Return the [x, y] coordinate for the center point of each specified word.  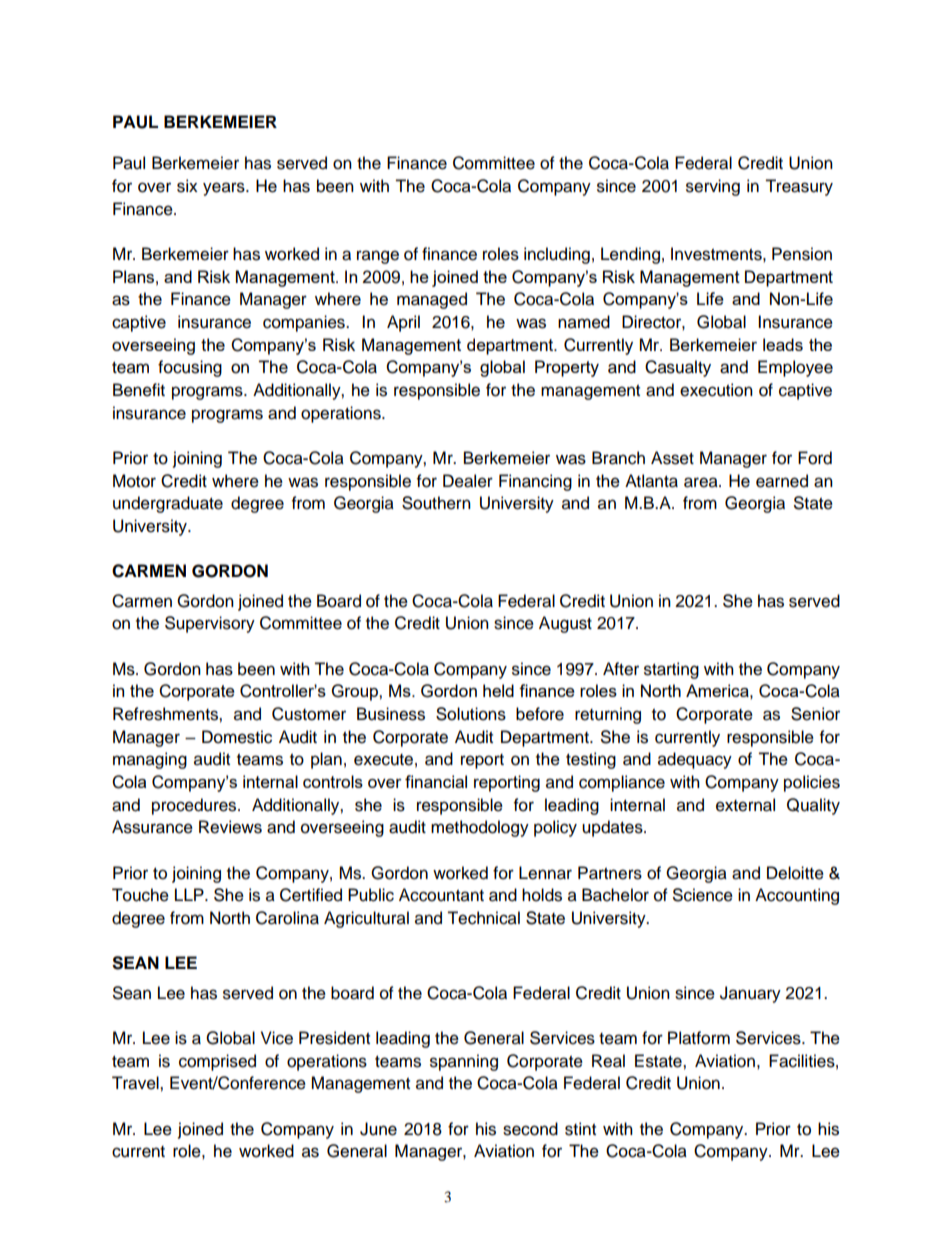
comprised [217, 1062]
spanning [464, 1062]
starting [671, 670]
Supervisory [210, 624]
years [225, 189]
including [557, 255]
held [498, 690]
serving [713, 187]
